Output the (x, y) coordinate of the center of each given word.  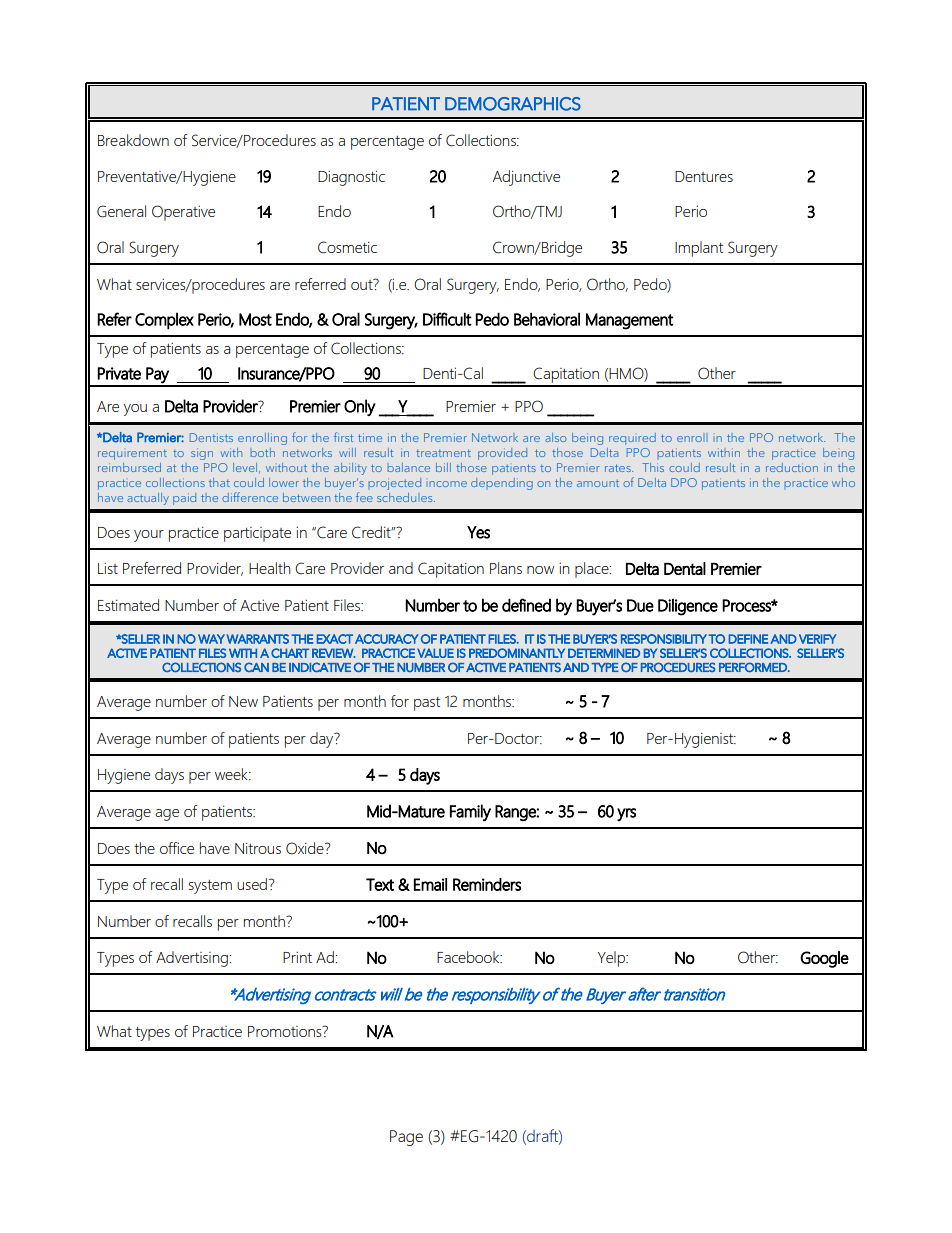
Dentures (704, 176)
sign (202, 454)
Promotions (286, 1031)
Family (470, 812)
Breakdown (133, 140)
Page (406, 1138)
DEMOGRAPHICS (513, 104)
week (232, 774)
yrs (626, 814)
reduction (792, 467)
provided (502, 454)
